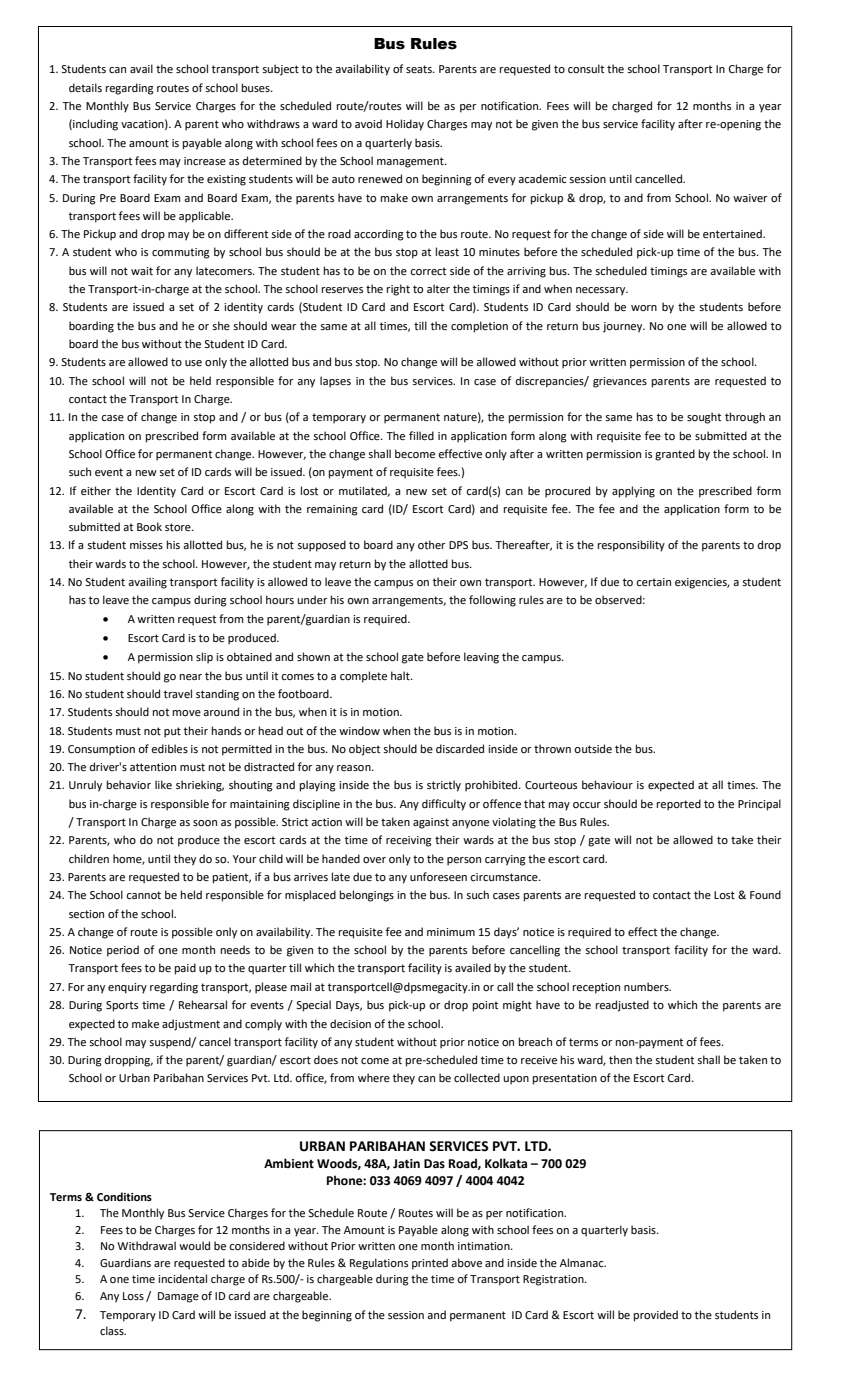 The image size is (849, 1400). Describe the element at coordinates (675, 455) in the document. I see `granted` at that location.
